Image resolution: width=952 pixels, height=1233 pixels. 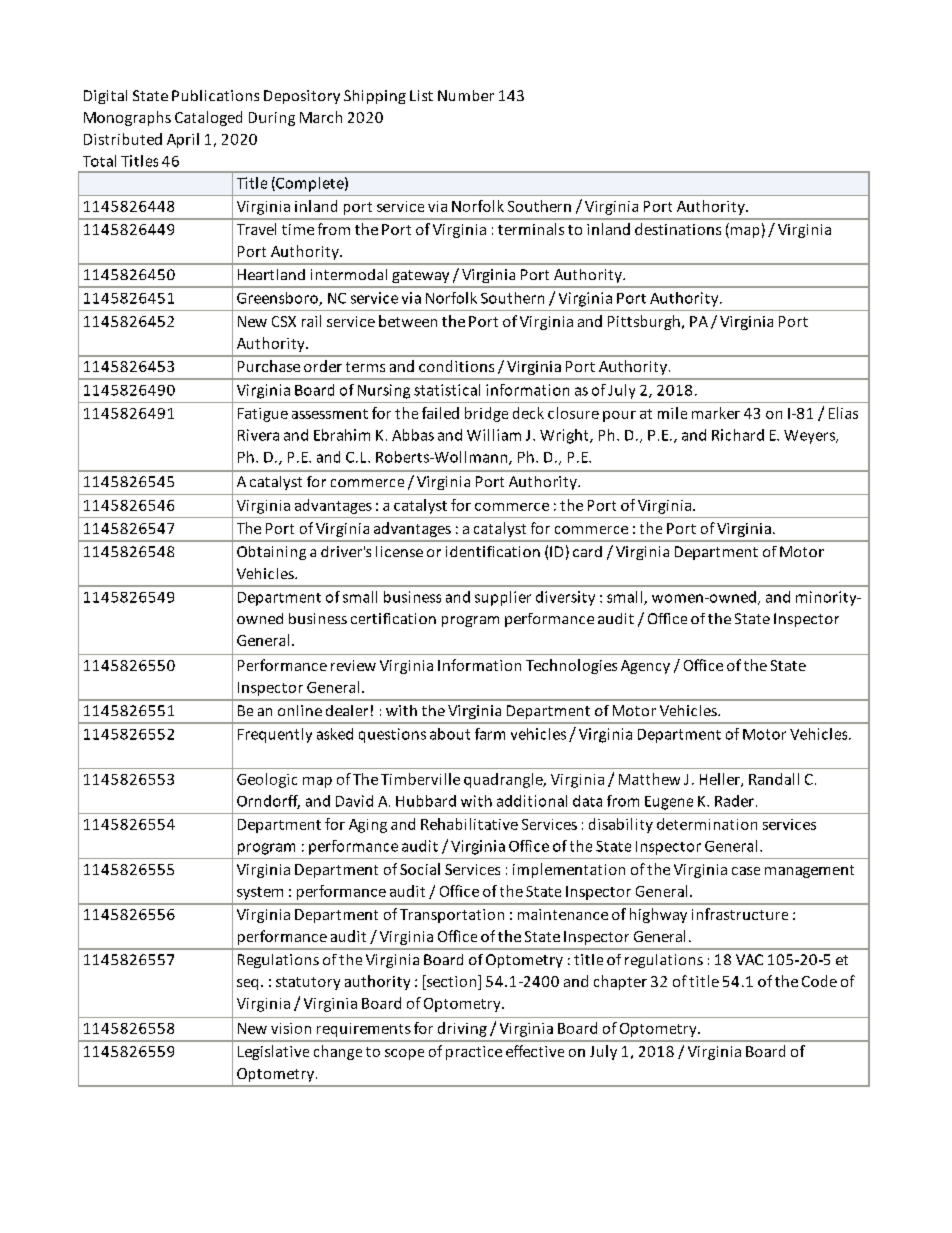 I want to click on destinations, so click(x=678, y=229).
